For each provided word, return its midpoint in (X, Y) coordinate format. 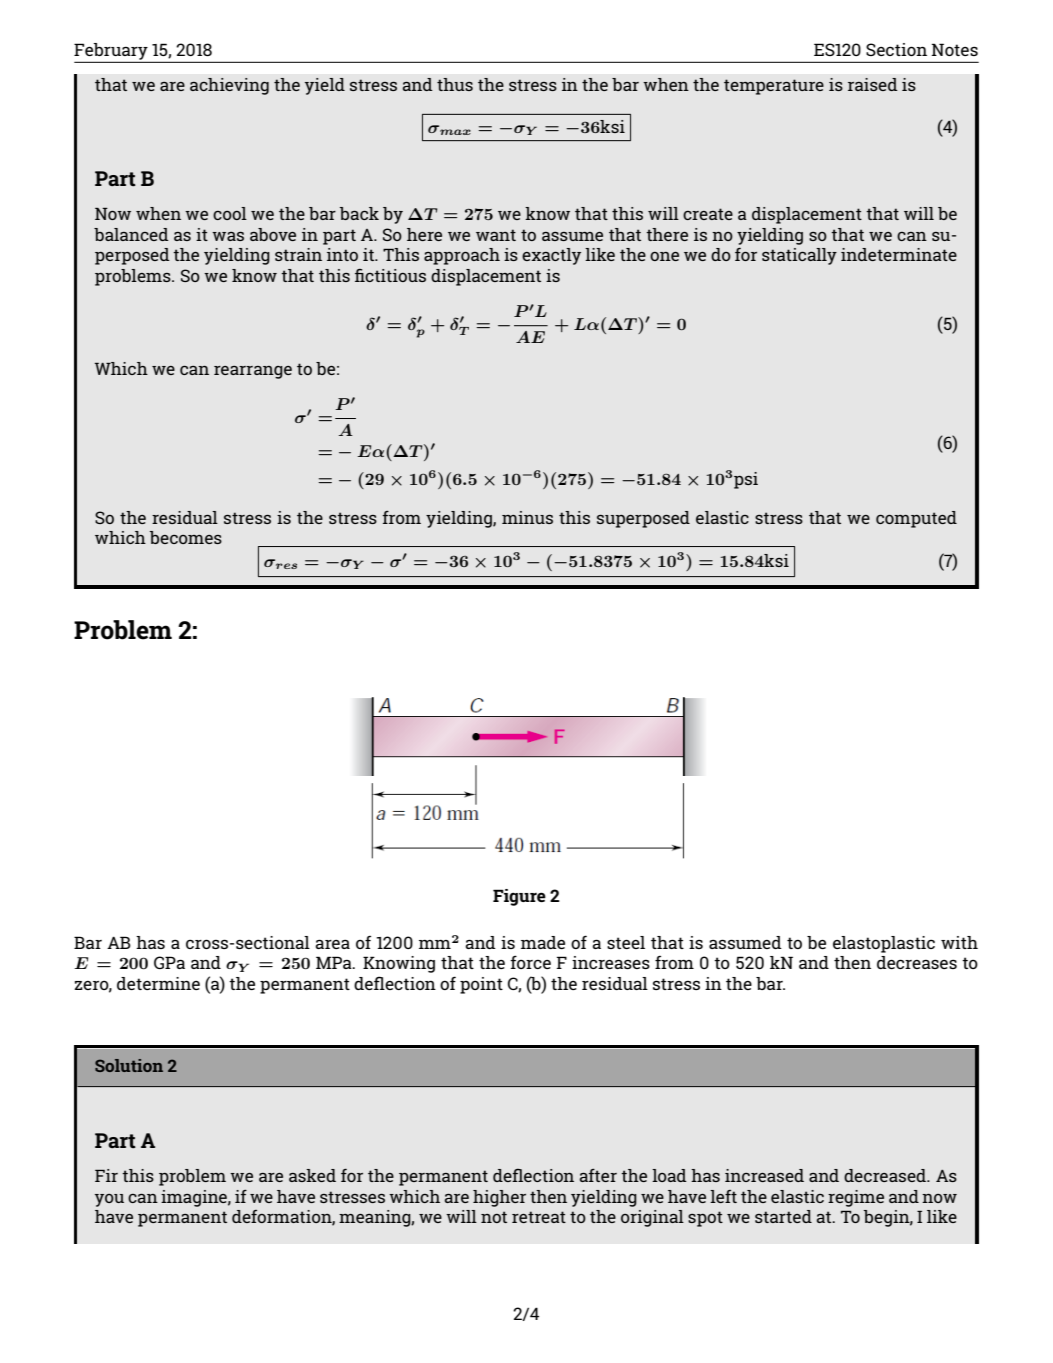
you (109, 1200)
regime (856, 1198)
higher (499, 1198)
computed (916, 519)
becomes (186, 537)
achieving (229, 86)
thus (455, 84)
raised (873, 84)
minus (527, 517)
